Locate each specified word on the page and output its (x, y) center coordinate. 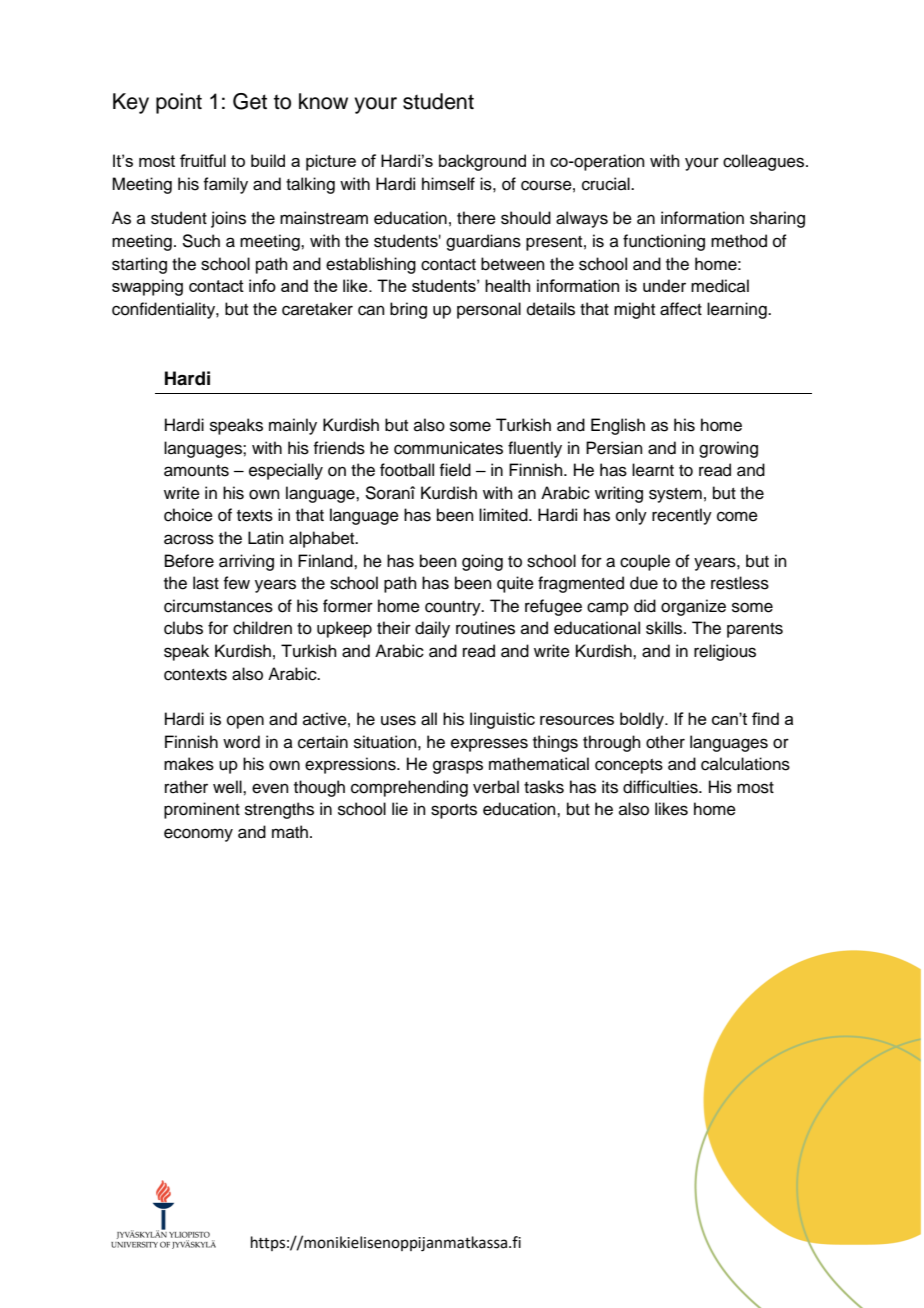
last (206, 583)
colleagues (765, 162)
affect (681, 309)
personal (489, 310)
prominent (202, 810)
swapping (147, 287)
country (454, 608)
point (179, 103)
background (482, 162)
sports (454, 811)
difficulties (661, 787)
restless (740, 583)
